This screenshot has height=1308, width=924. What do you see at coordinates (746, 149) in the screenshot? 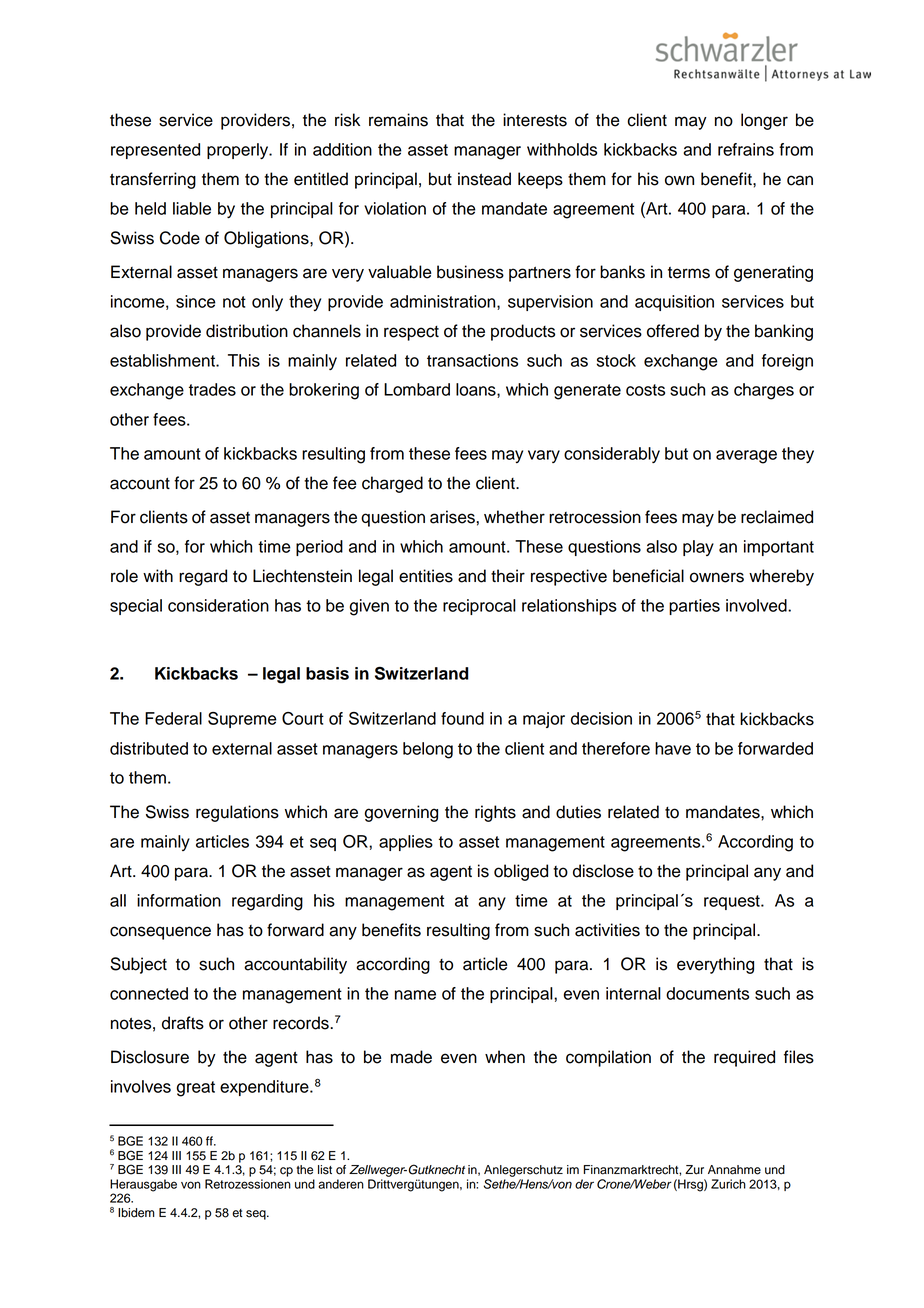
I see `refrains` at bounding box center [746, 149].
